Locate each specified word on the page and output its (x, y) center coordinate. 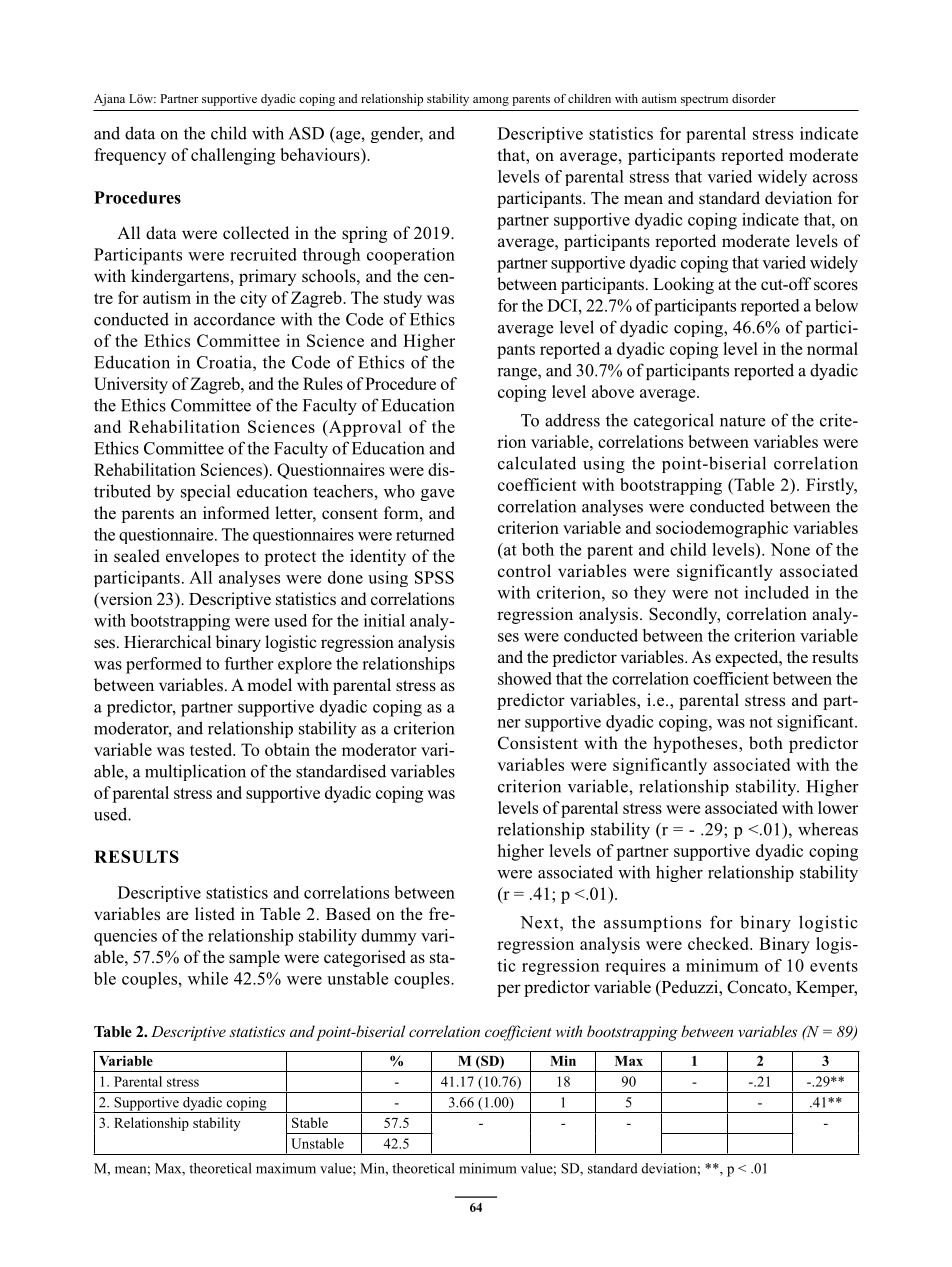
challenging (233, 156)
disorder (754, 98)
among (491, 101)
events (834, 966)
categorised (365, 958)
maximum (286, 1168)
